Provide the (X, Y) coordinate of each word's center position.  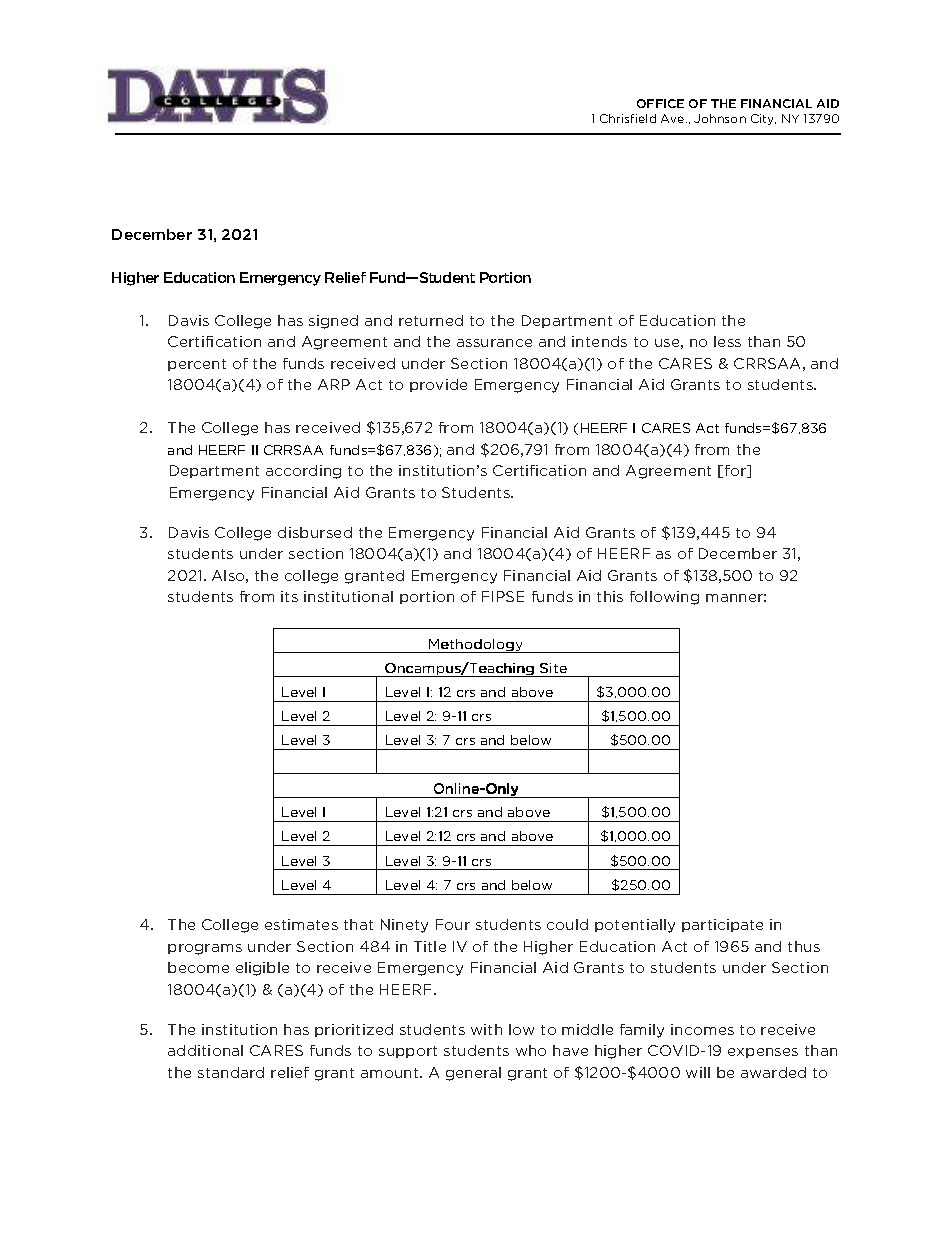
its (289, 596)
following (664, 598)
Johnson (720, 118)
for (737, 471)
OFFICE (660, 103)
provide (438, 385)
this (610, 596)
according (303, 472)
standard (231, 1072)
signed (333, 322)
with (486, 1029)
